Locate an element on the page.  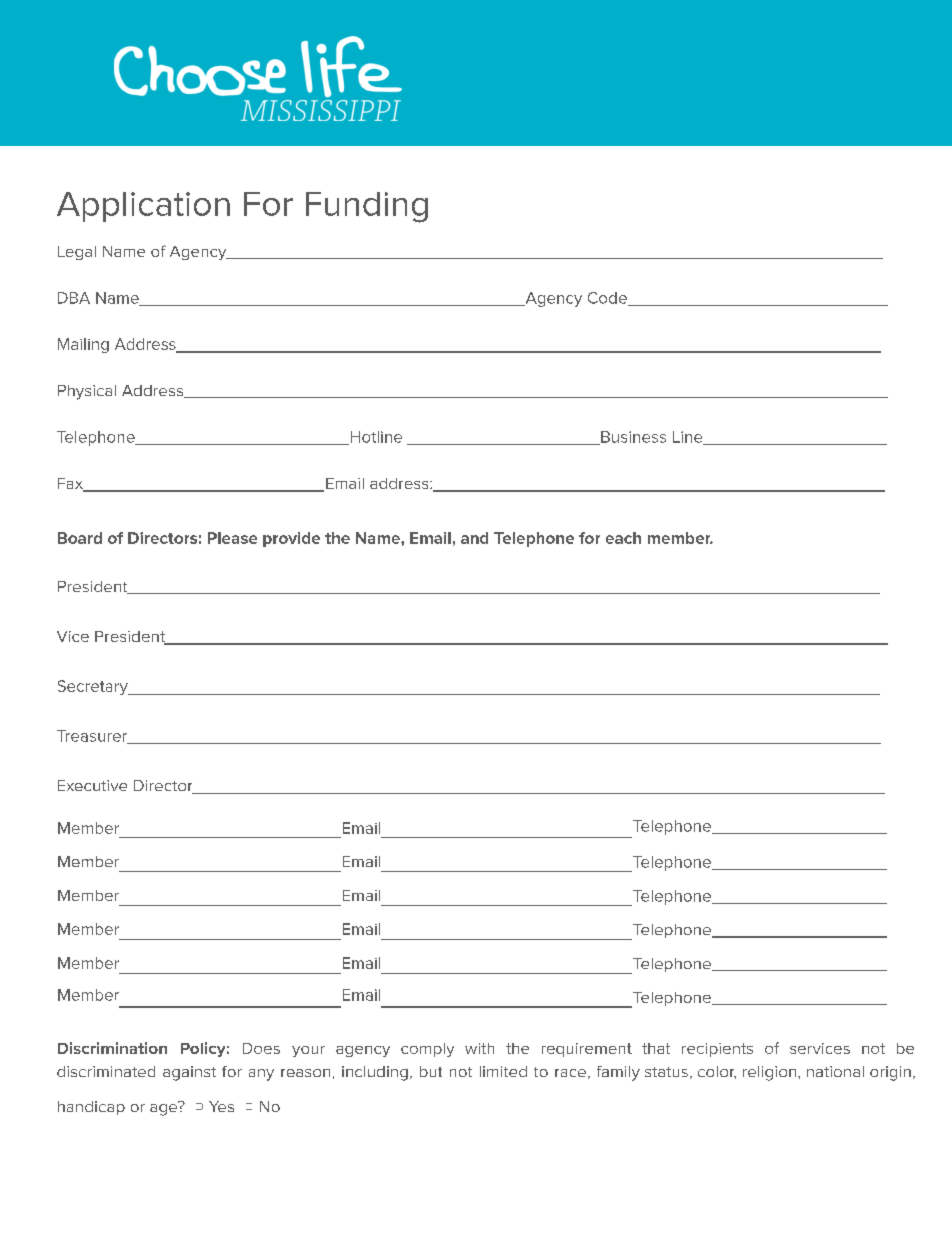
Application is located at coordinates (143, 207).
